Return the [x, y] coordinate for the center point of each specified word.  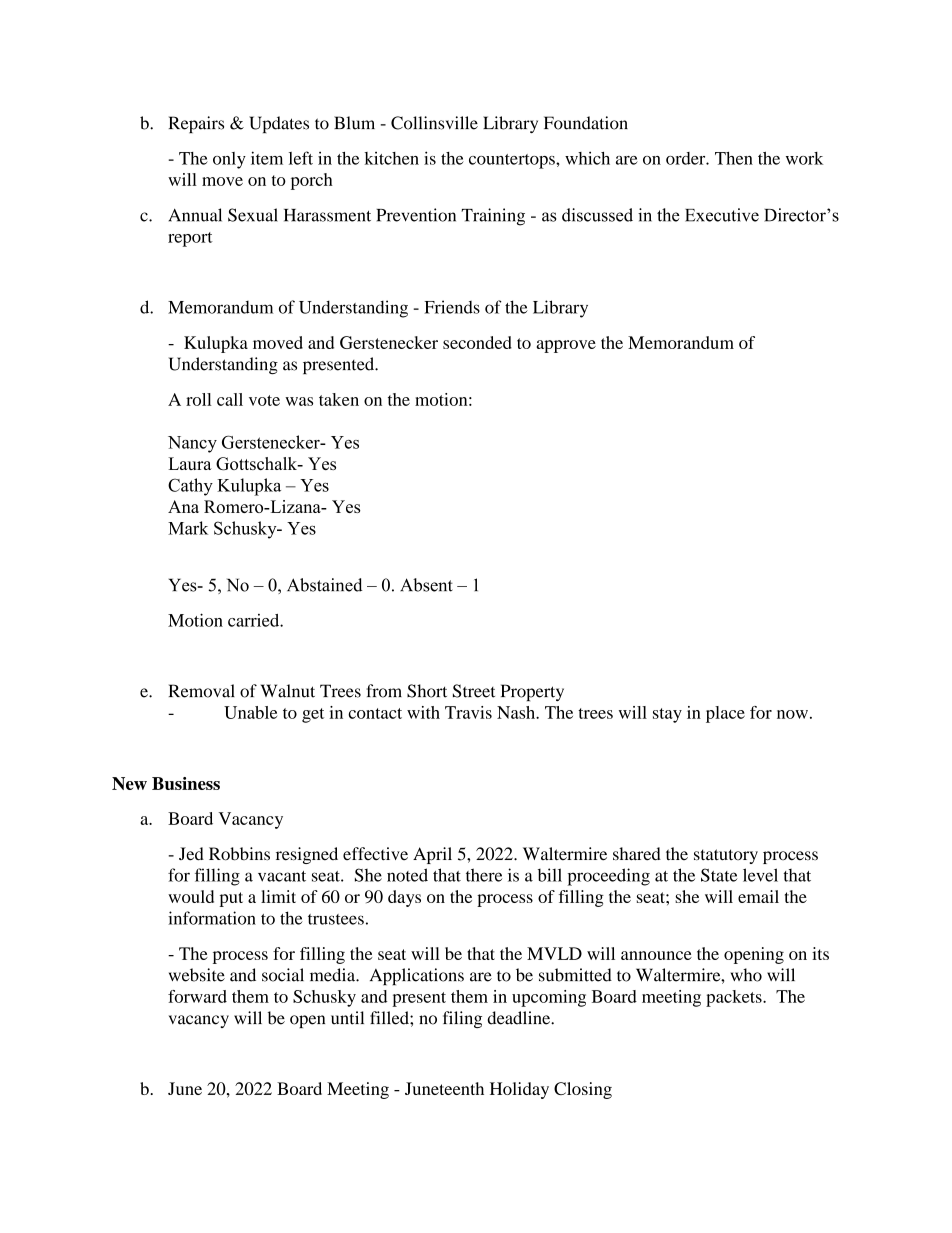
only [229, 160]
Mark [188, 528]
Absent [426, 585]
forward [197, 996]
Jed [191, 854]
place [725, 714]
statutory [726, 856]
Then [734, 158]
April [432, 855]
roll [199, 399]
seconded [477, 342]
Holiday [519, 1090]
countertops [513, 161]
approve [566, 346]
